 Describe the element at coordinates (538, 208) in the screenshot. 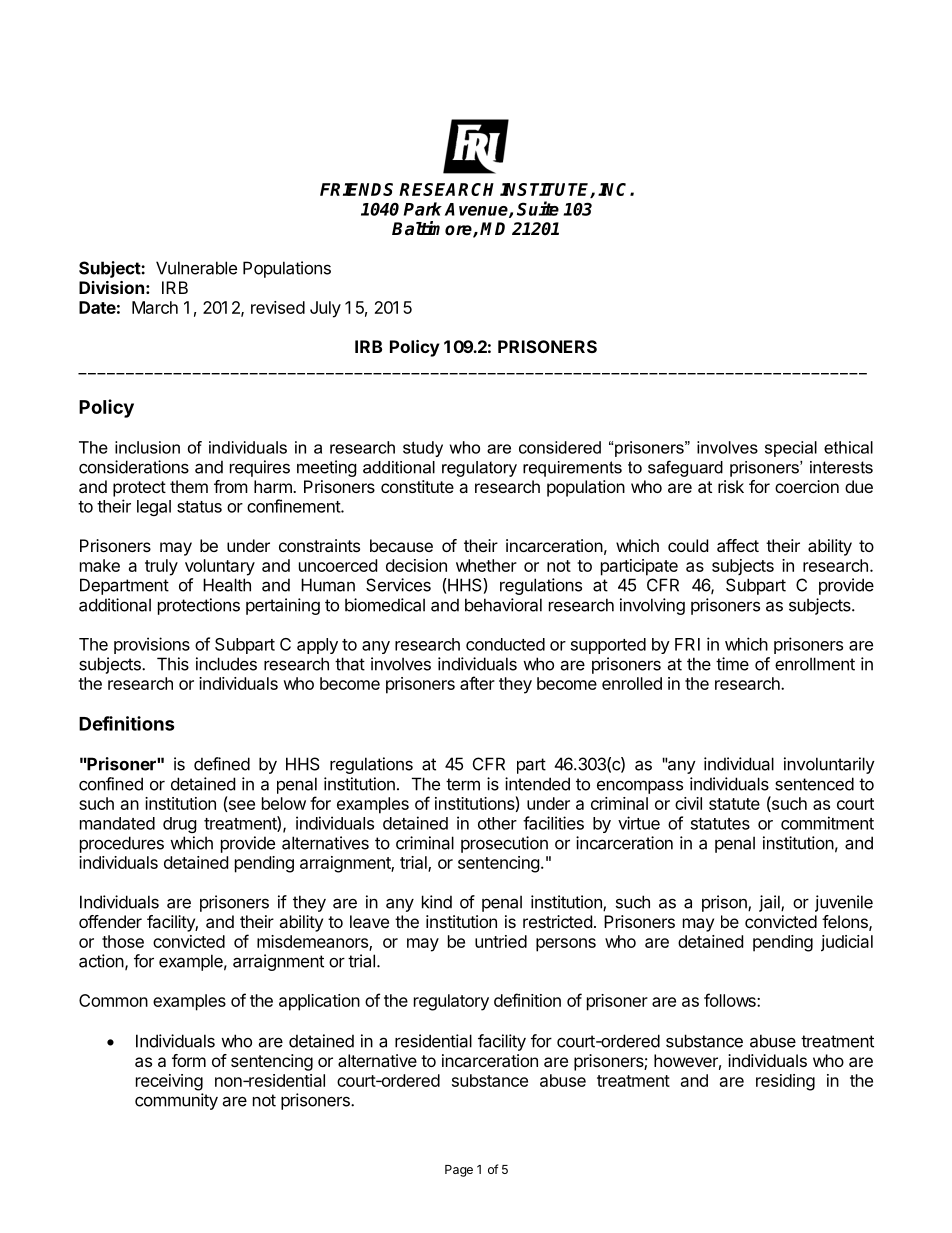

I see `Suite` at that location.
